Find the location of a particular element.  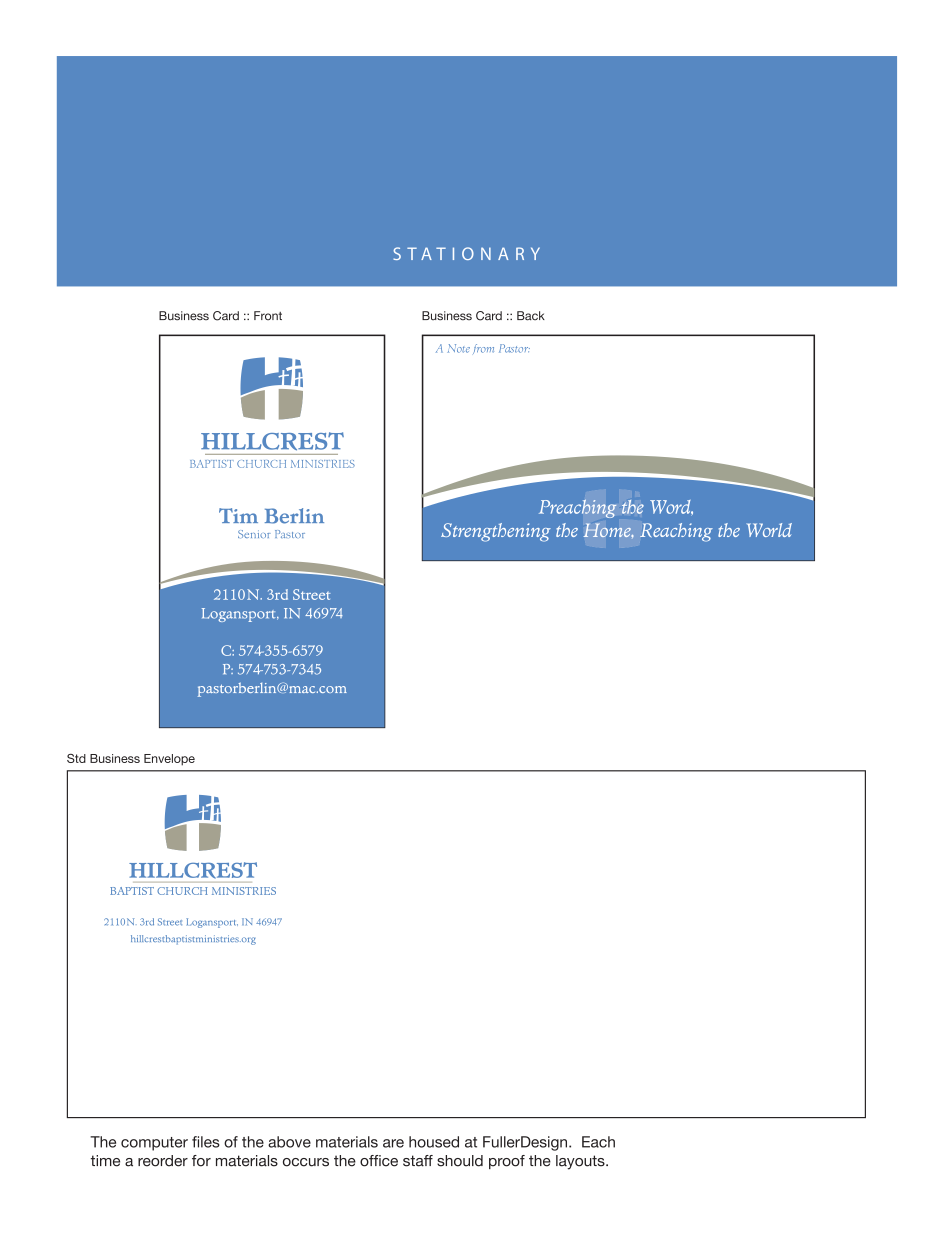

are is located at coordinates (393, 1143).
